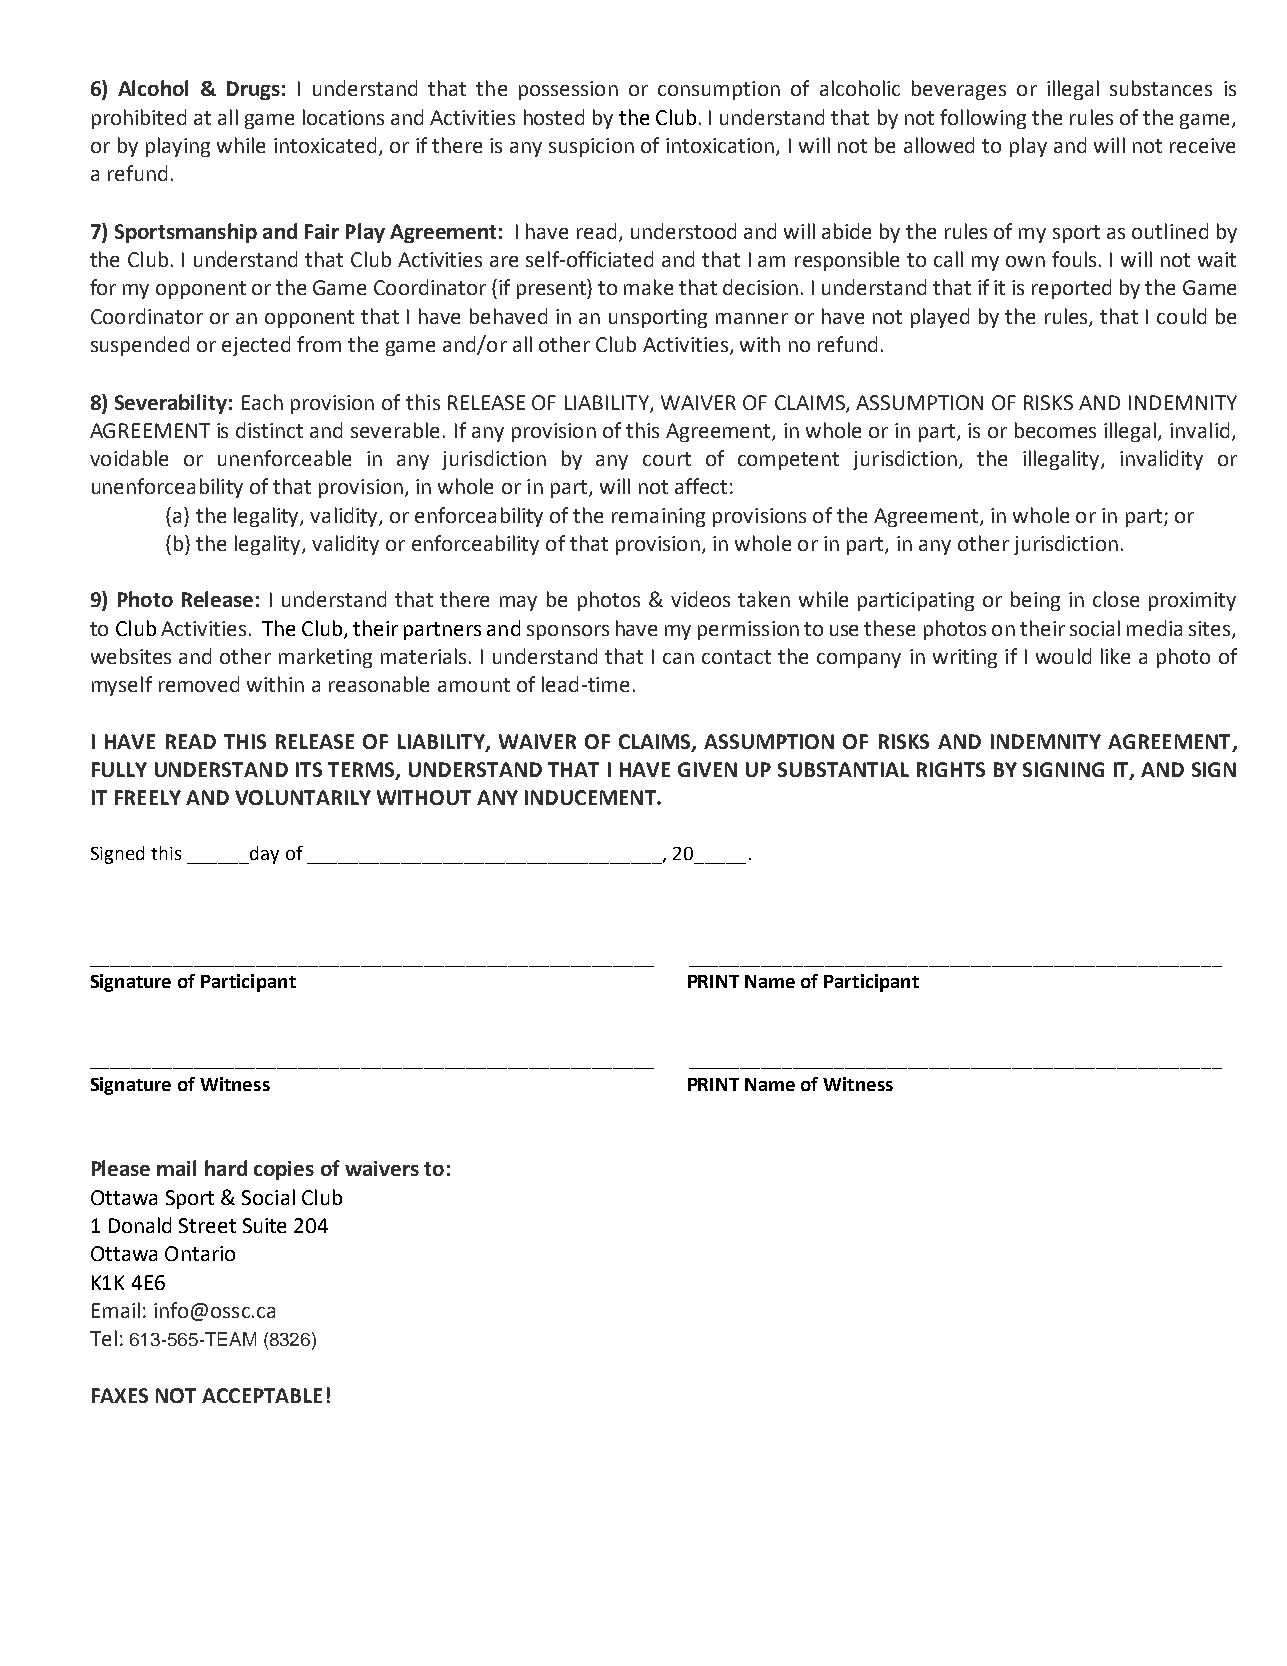 This page has width=1287, height=1666. I want to click on following, so click(983, 119).
